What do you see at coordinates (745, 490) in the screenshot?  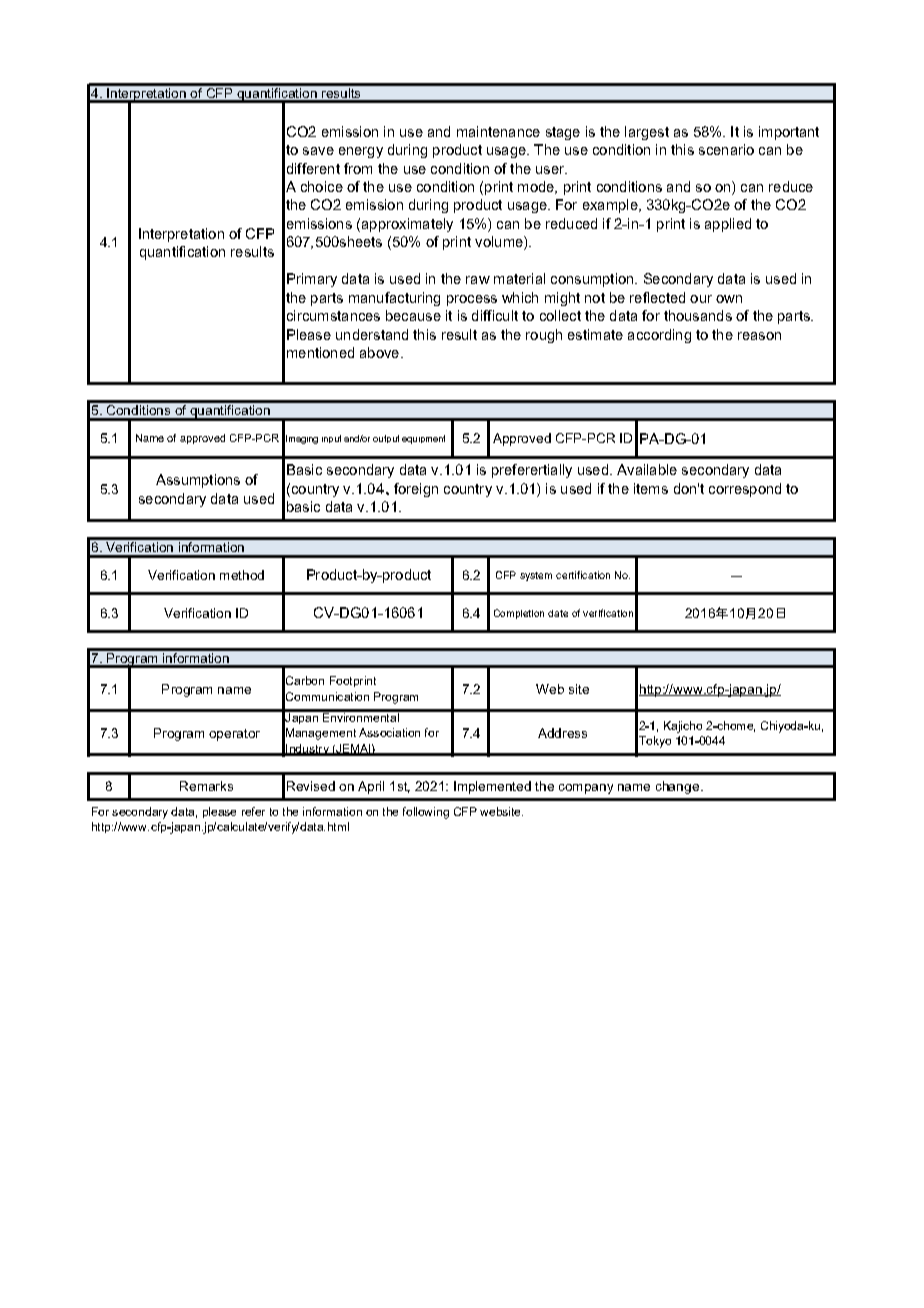 I see `correspond` at bounding box center [745, 490].
